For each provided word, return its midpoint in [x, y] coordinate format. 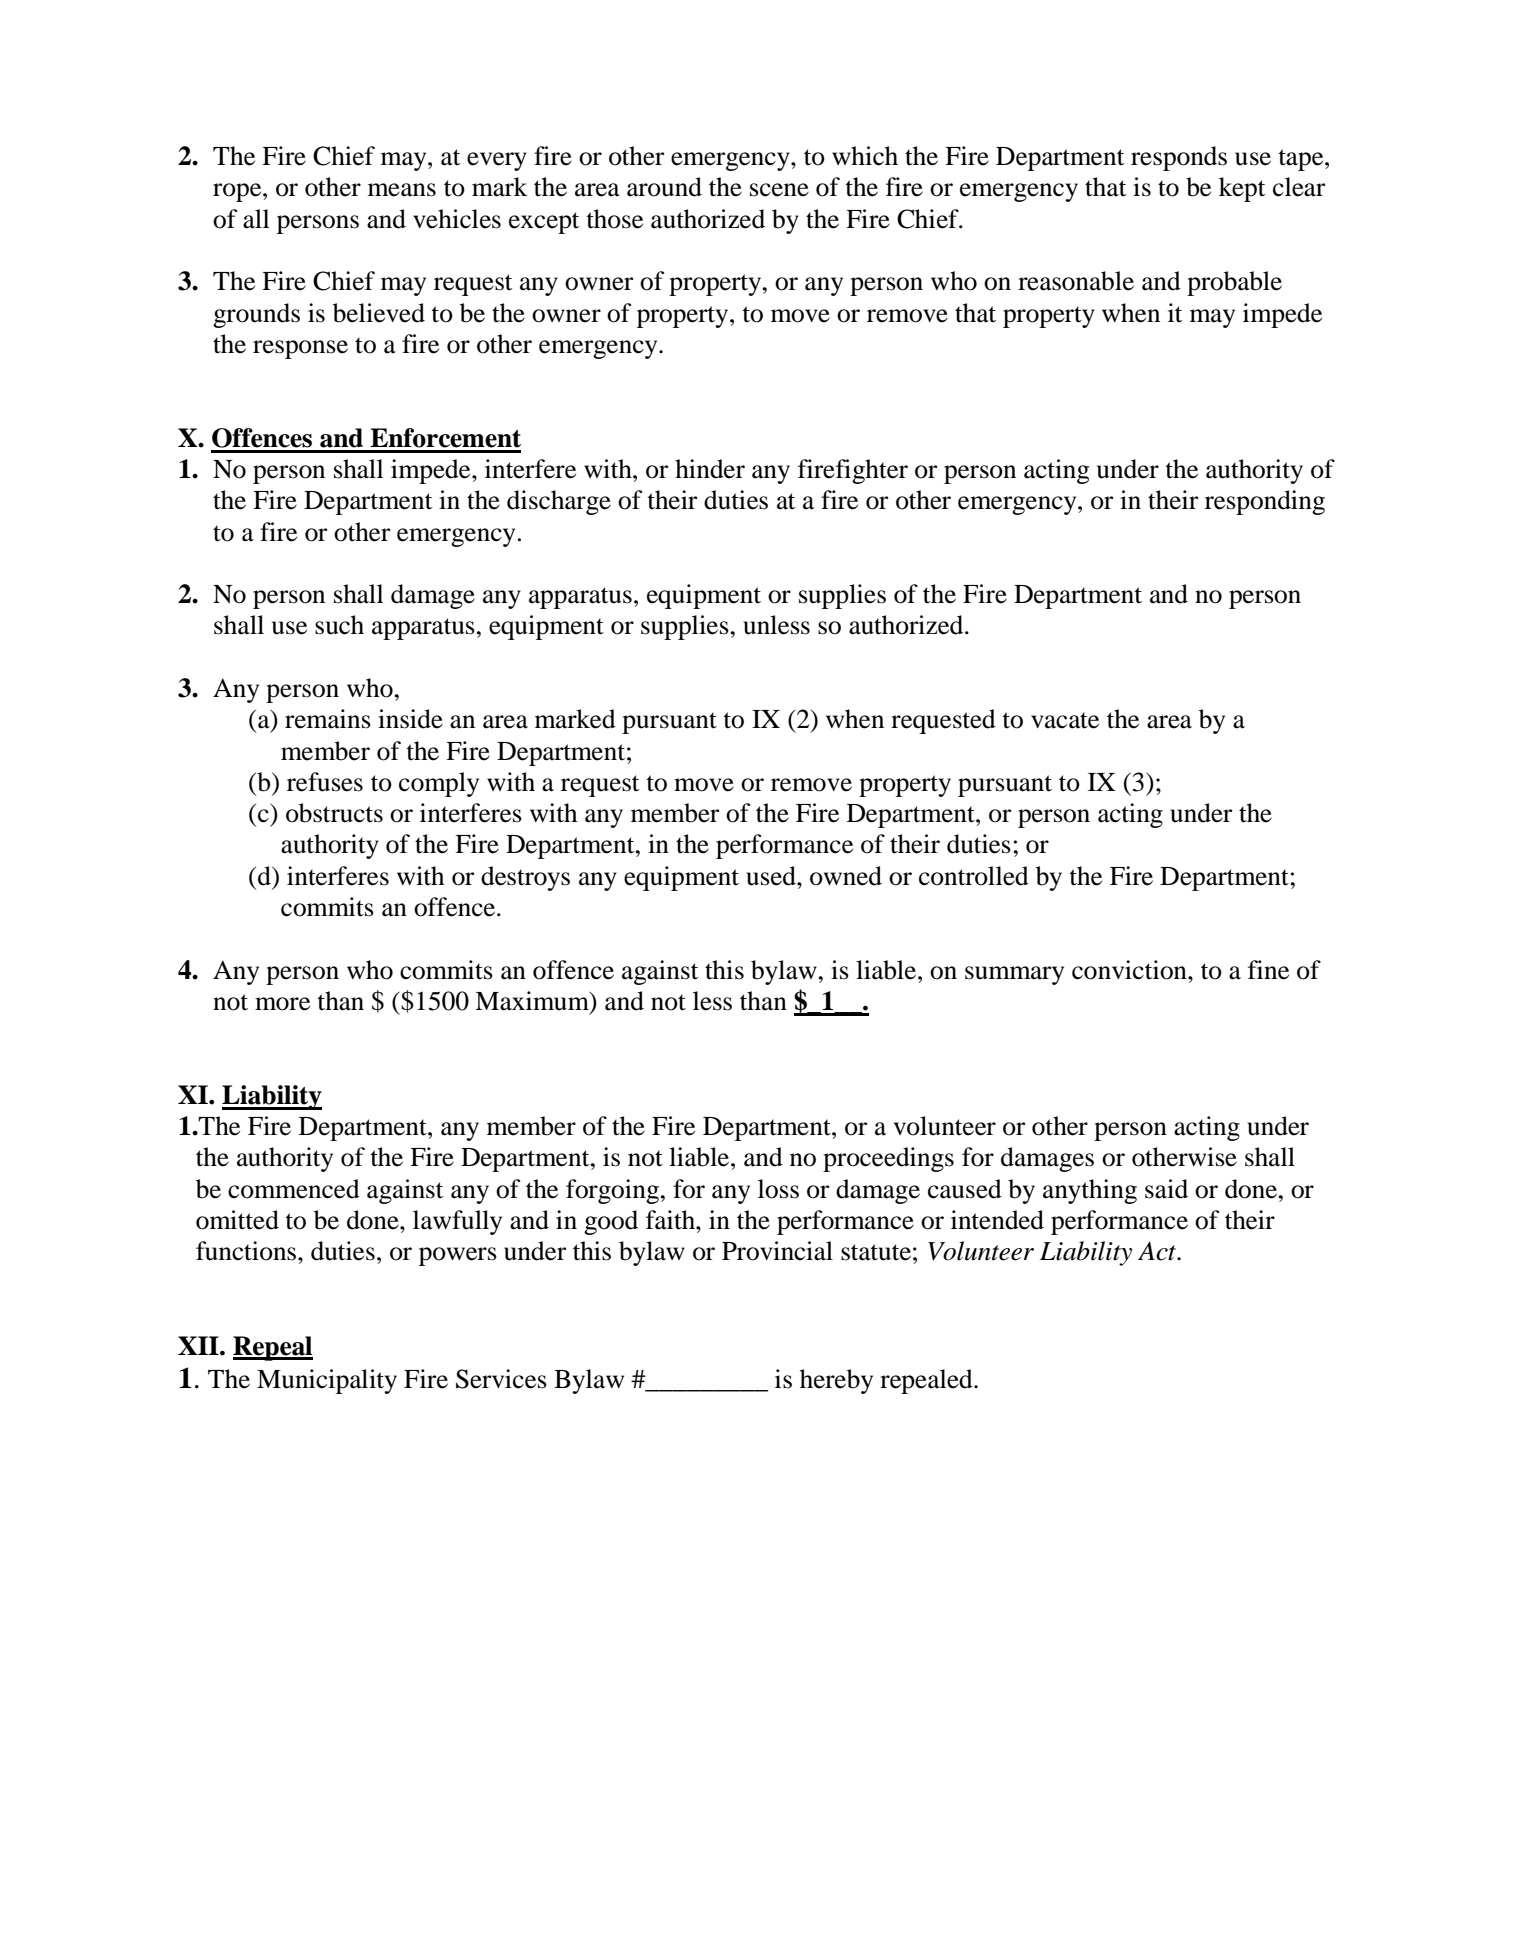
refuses [325, 782]
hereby [836, 1381]
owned [846, 876]
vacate [1065, 720]
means [402, 190]
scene [779, 190]
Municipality [327, 1381]
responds [1179, 158]
